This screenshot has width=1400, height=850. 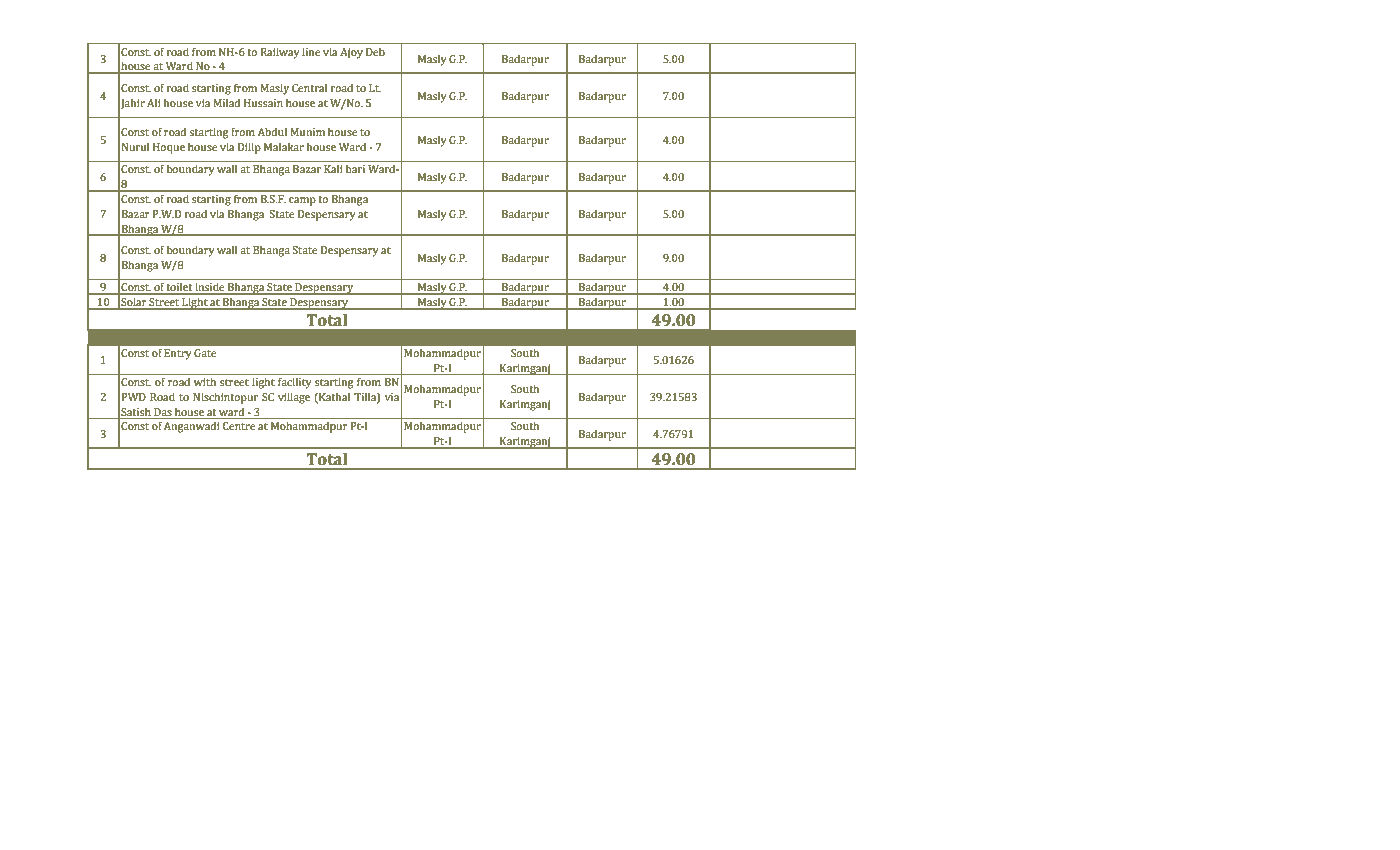 I want to click on bari, so click(x=355, y=168).
